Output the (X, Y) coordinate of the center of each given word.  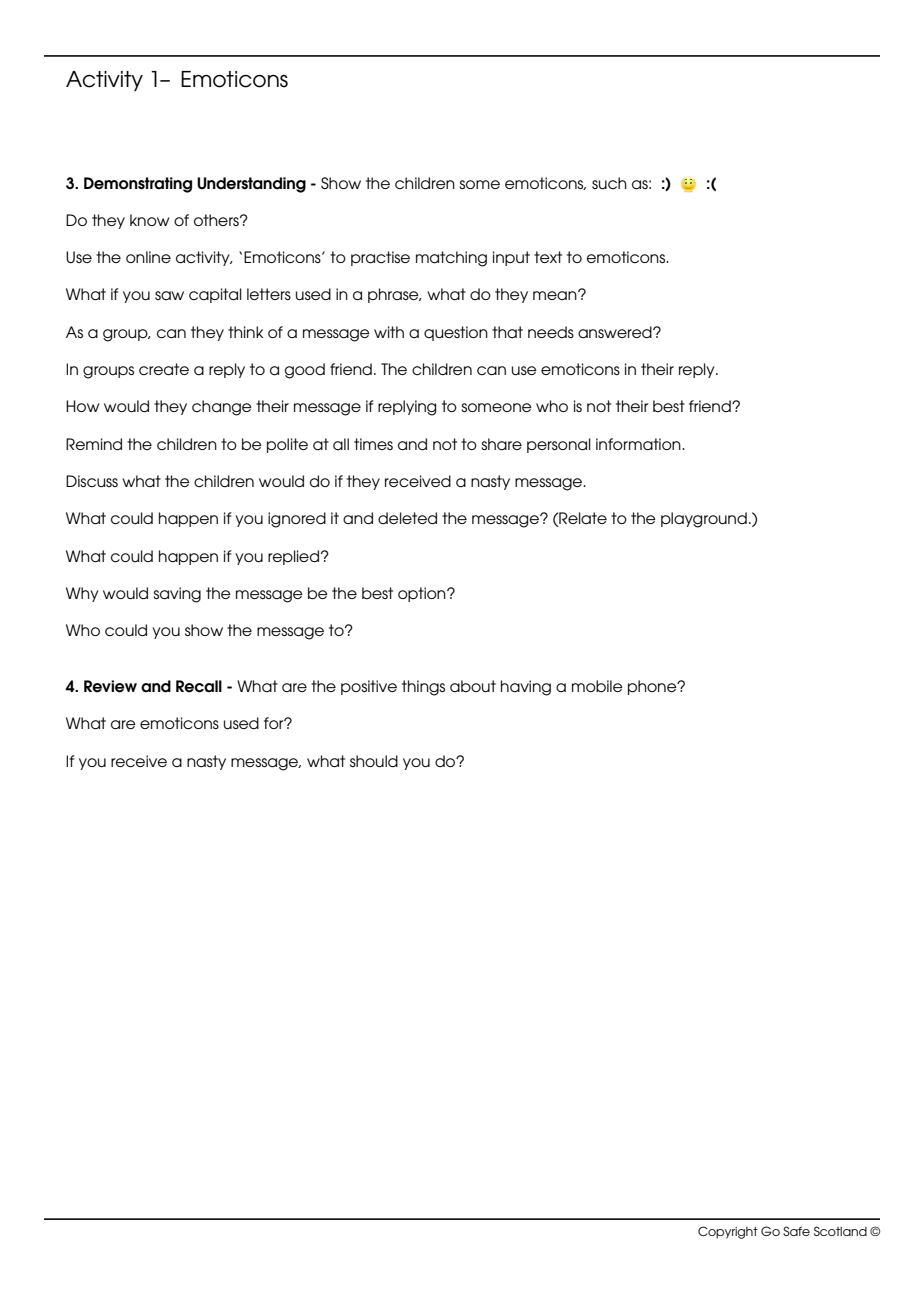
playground (704, 520)
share (501, 444)
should (374, 761)
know (149, 220)
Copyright (728, 1232)
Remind (94, 444)
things (423, 688)
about (473, 686)
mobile (597, 686)
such (609, 183)
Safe (796, 1231)
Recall (199, 686)
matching (451, 259)
